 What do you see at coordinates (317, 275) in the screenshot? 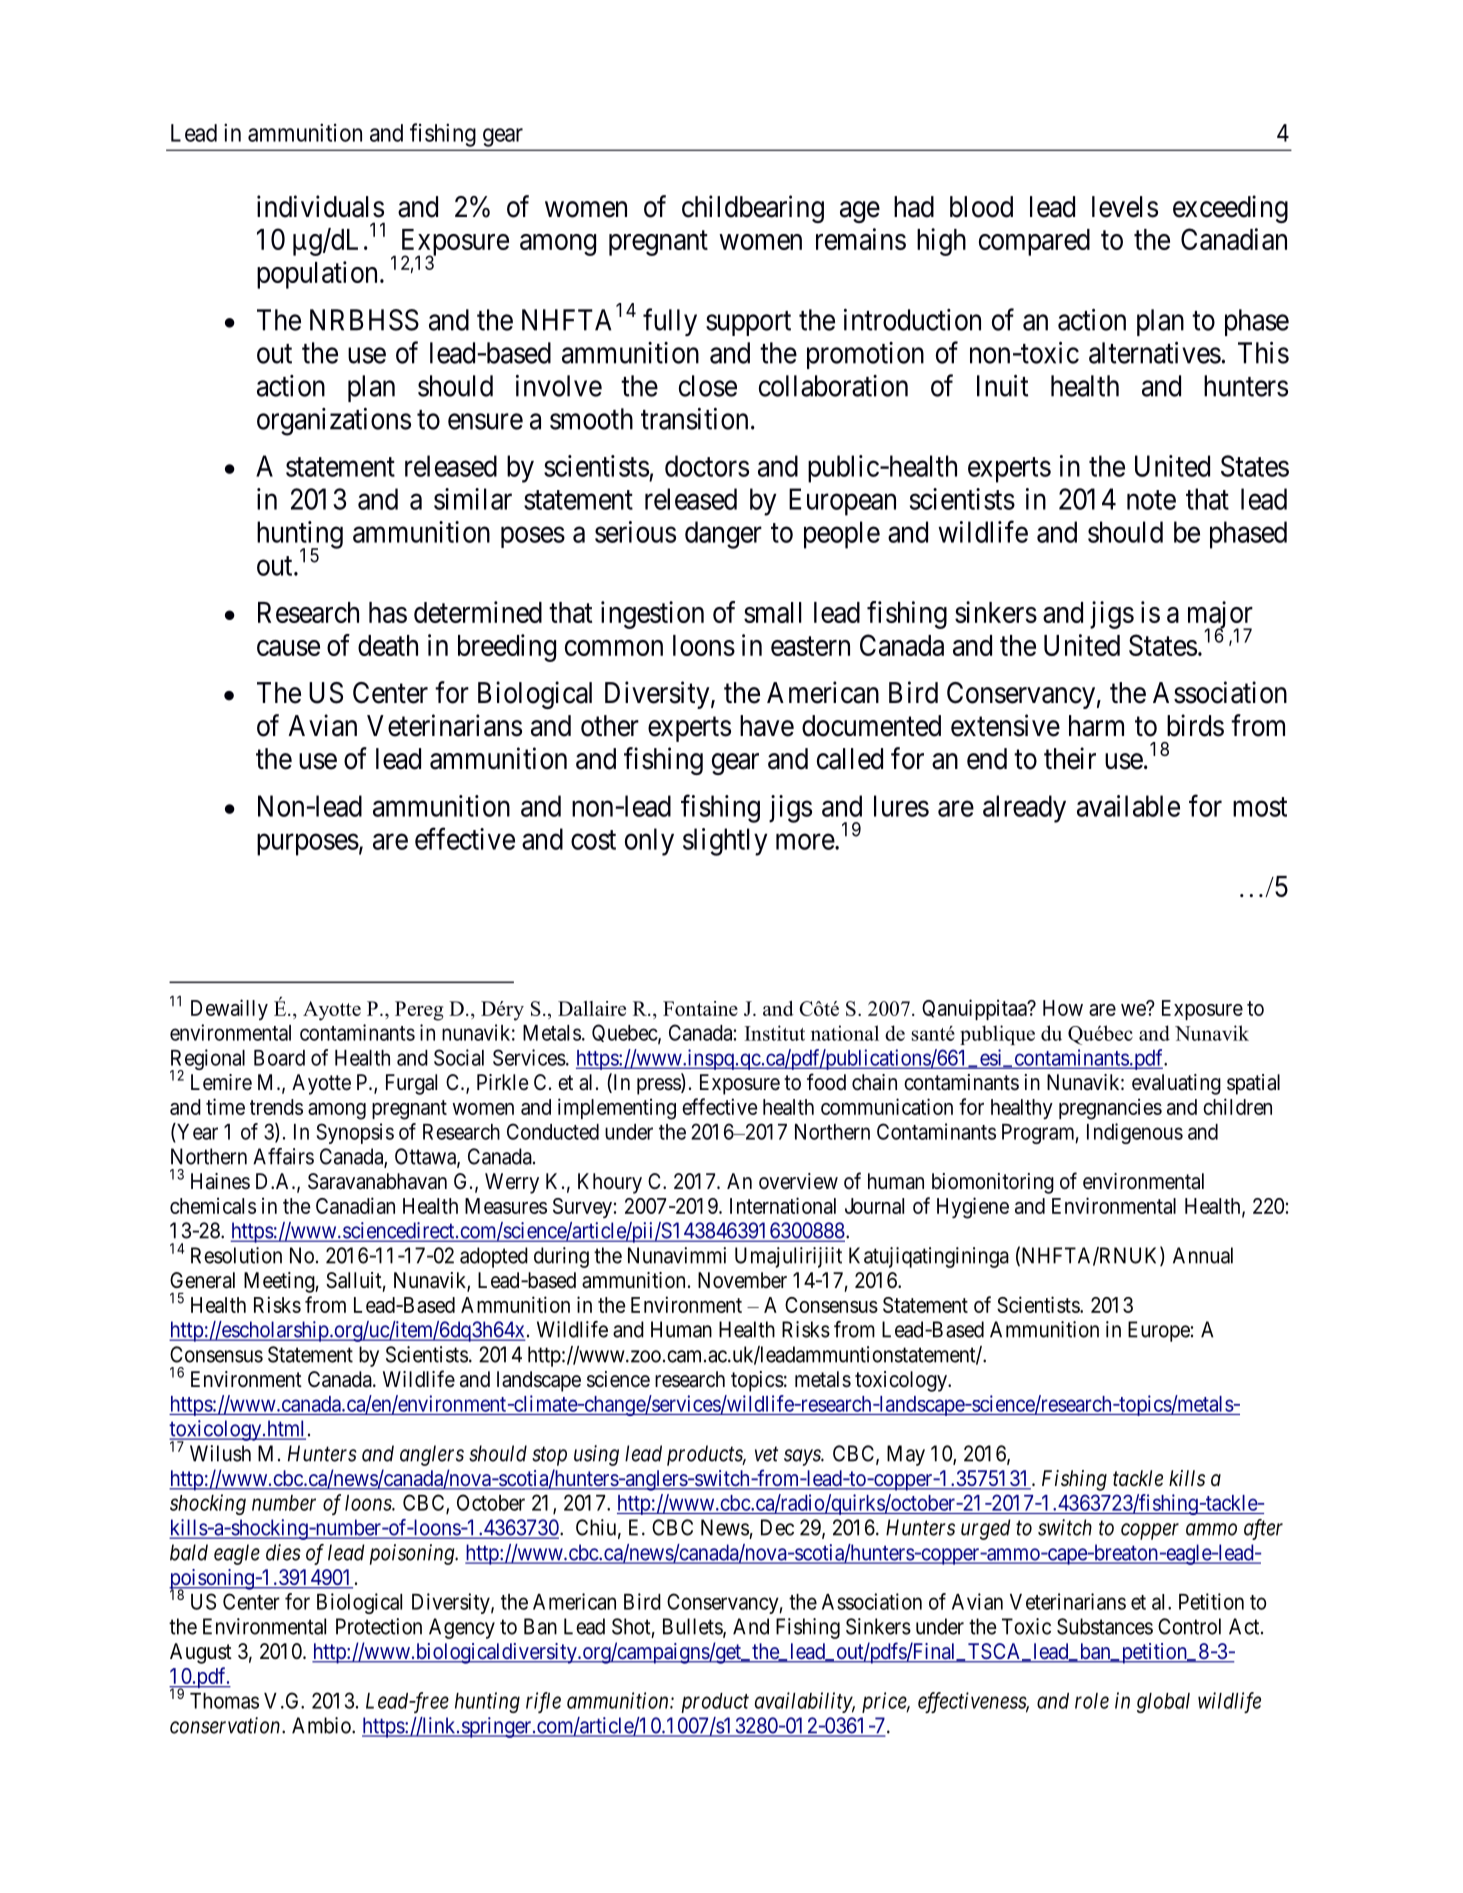
I see `population` at bounding box center [317, 275].
